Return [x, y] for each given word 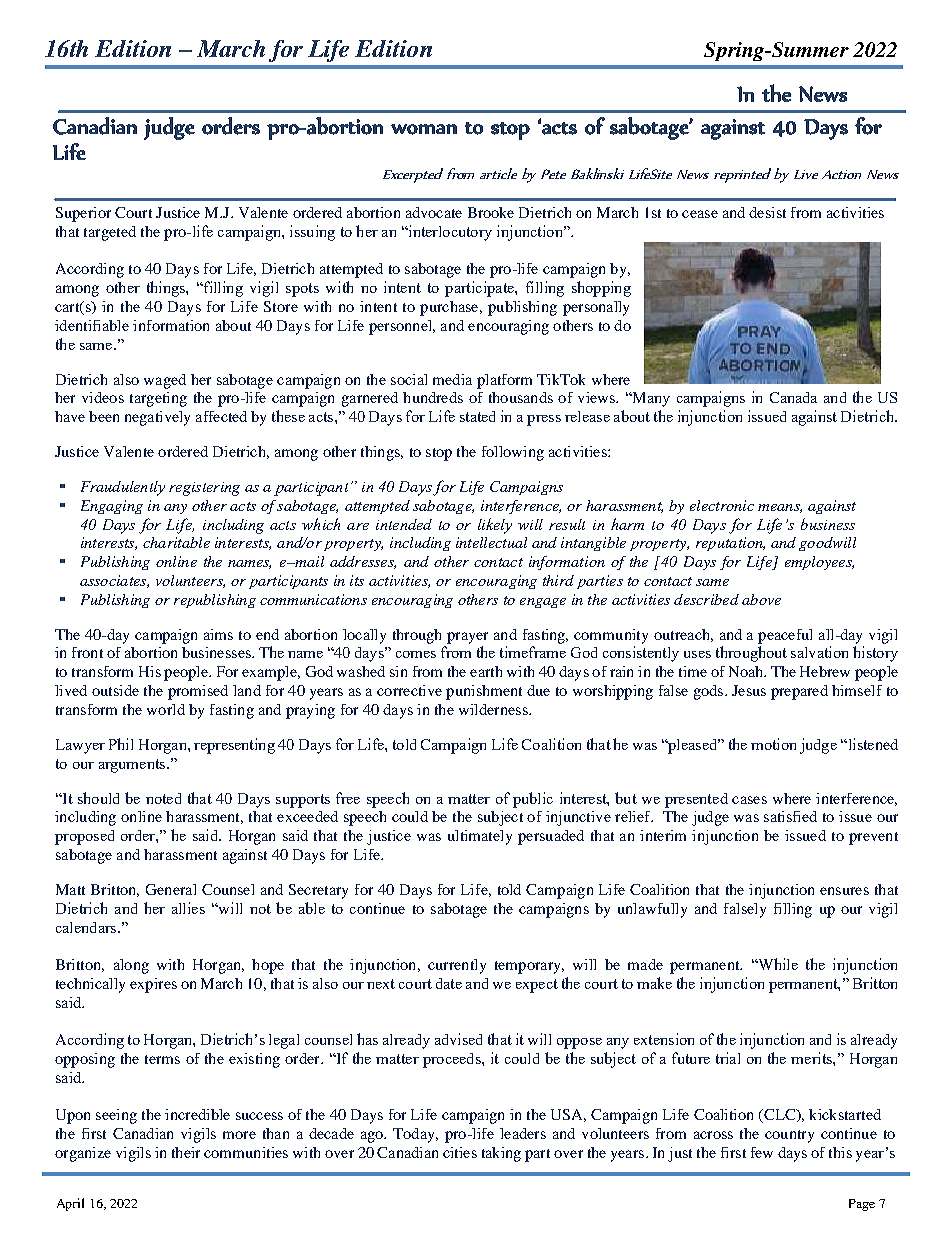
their [186, 1152]
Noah [747, 671]
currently [457, 966]
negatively [157, 418]
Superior [83, 214]
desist [767, 212]
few [762, 1152]
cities [460, 1152]
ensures [844, 891]
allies [188, 908]
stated [477, 416]
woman [424, 129]
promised [198, 692]
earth [486, 671]
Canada [793, 397]
